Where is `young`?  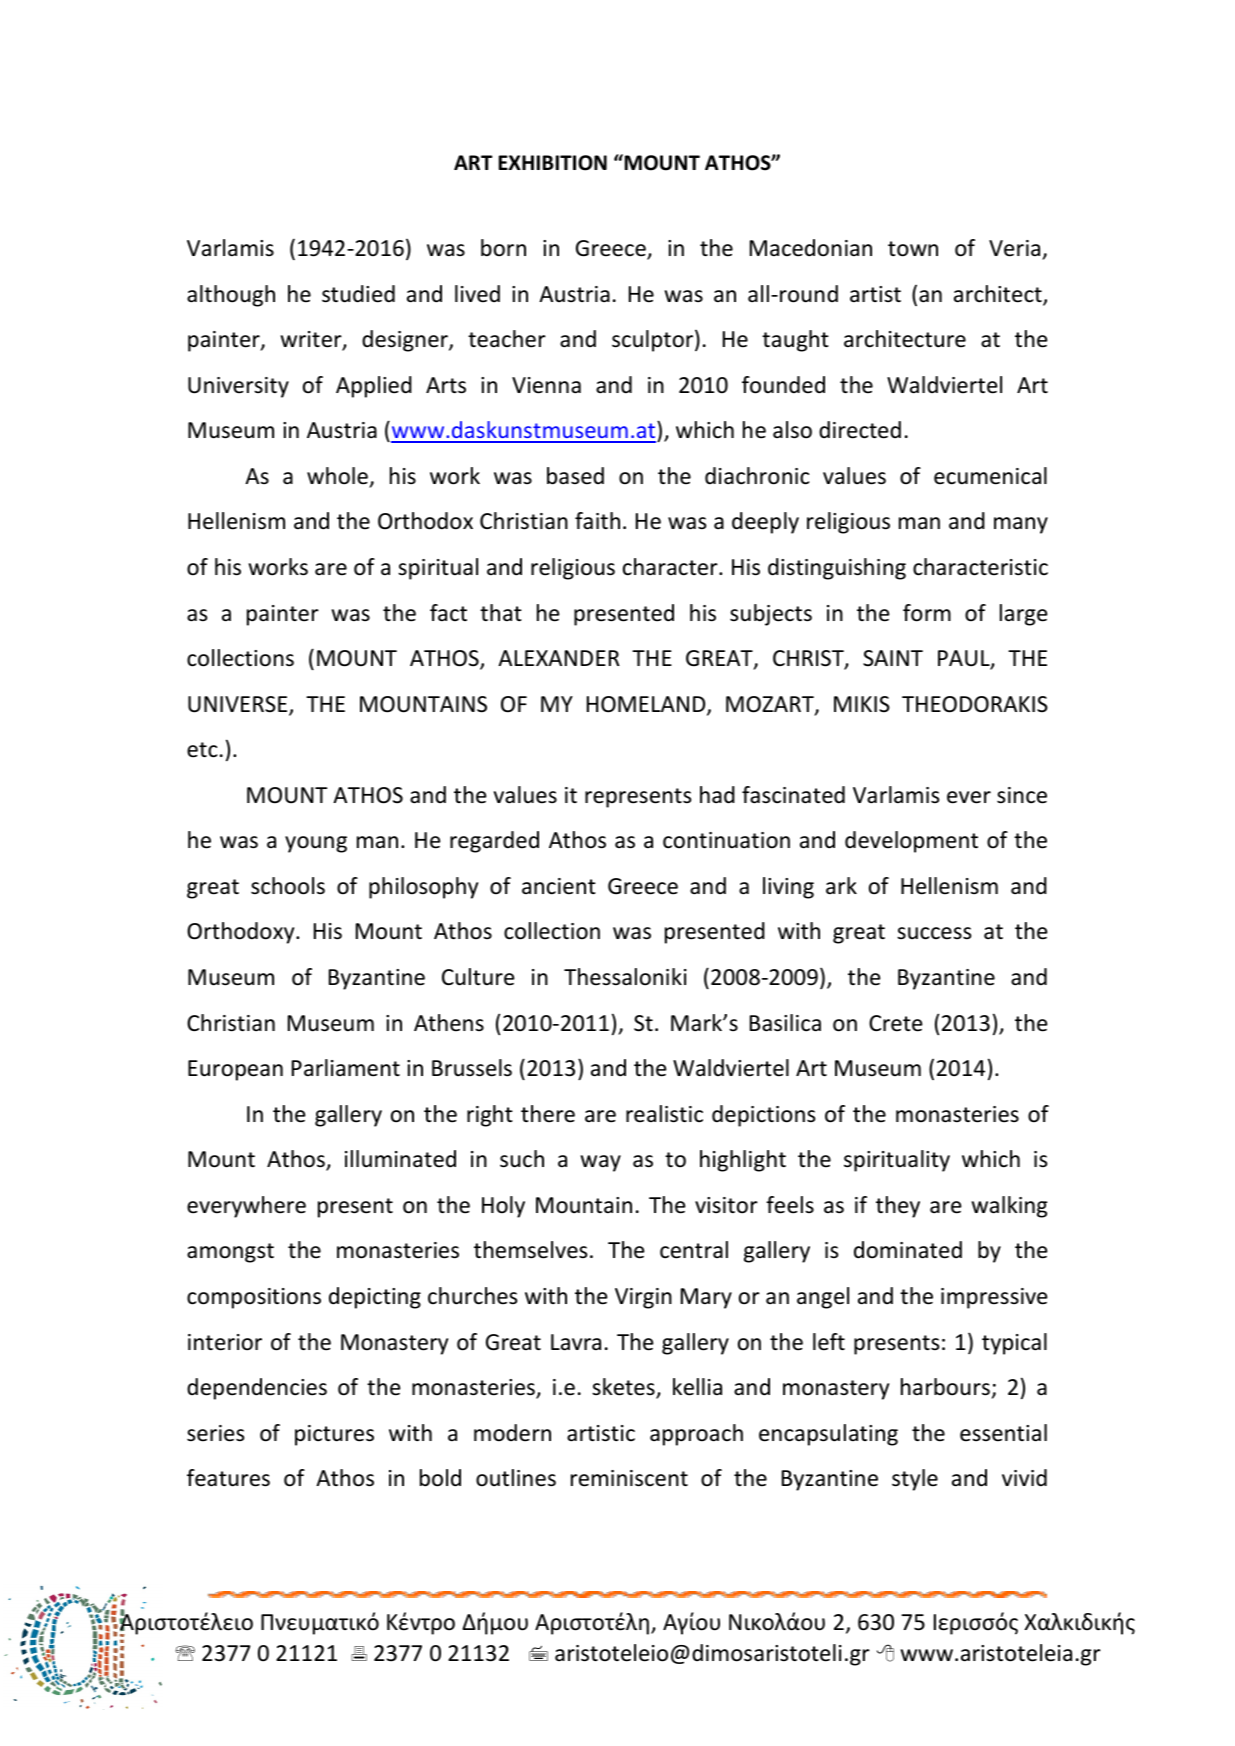
young is located at coordinates (316, 844).
